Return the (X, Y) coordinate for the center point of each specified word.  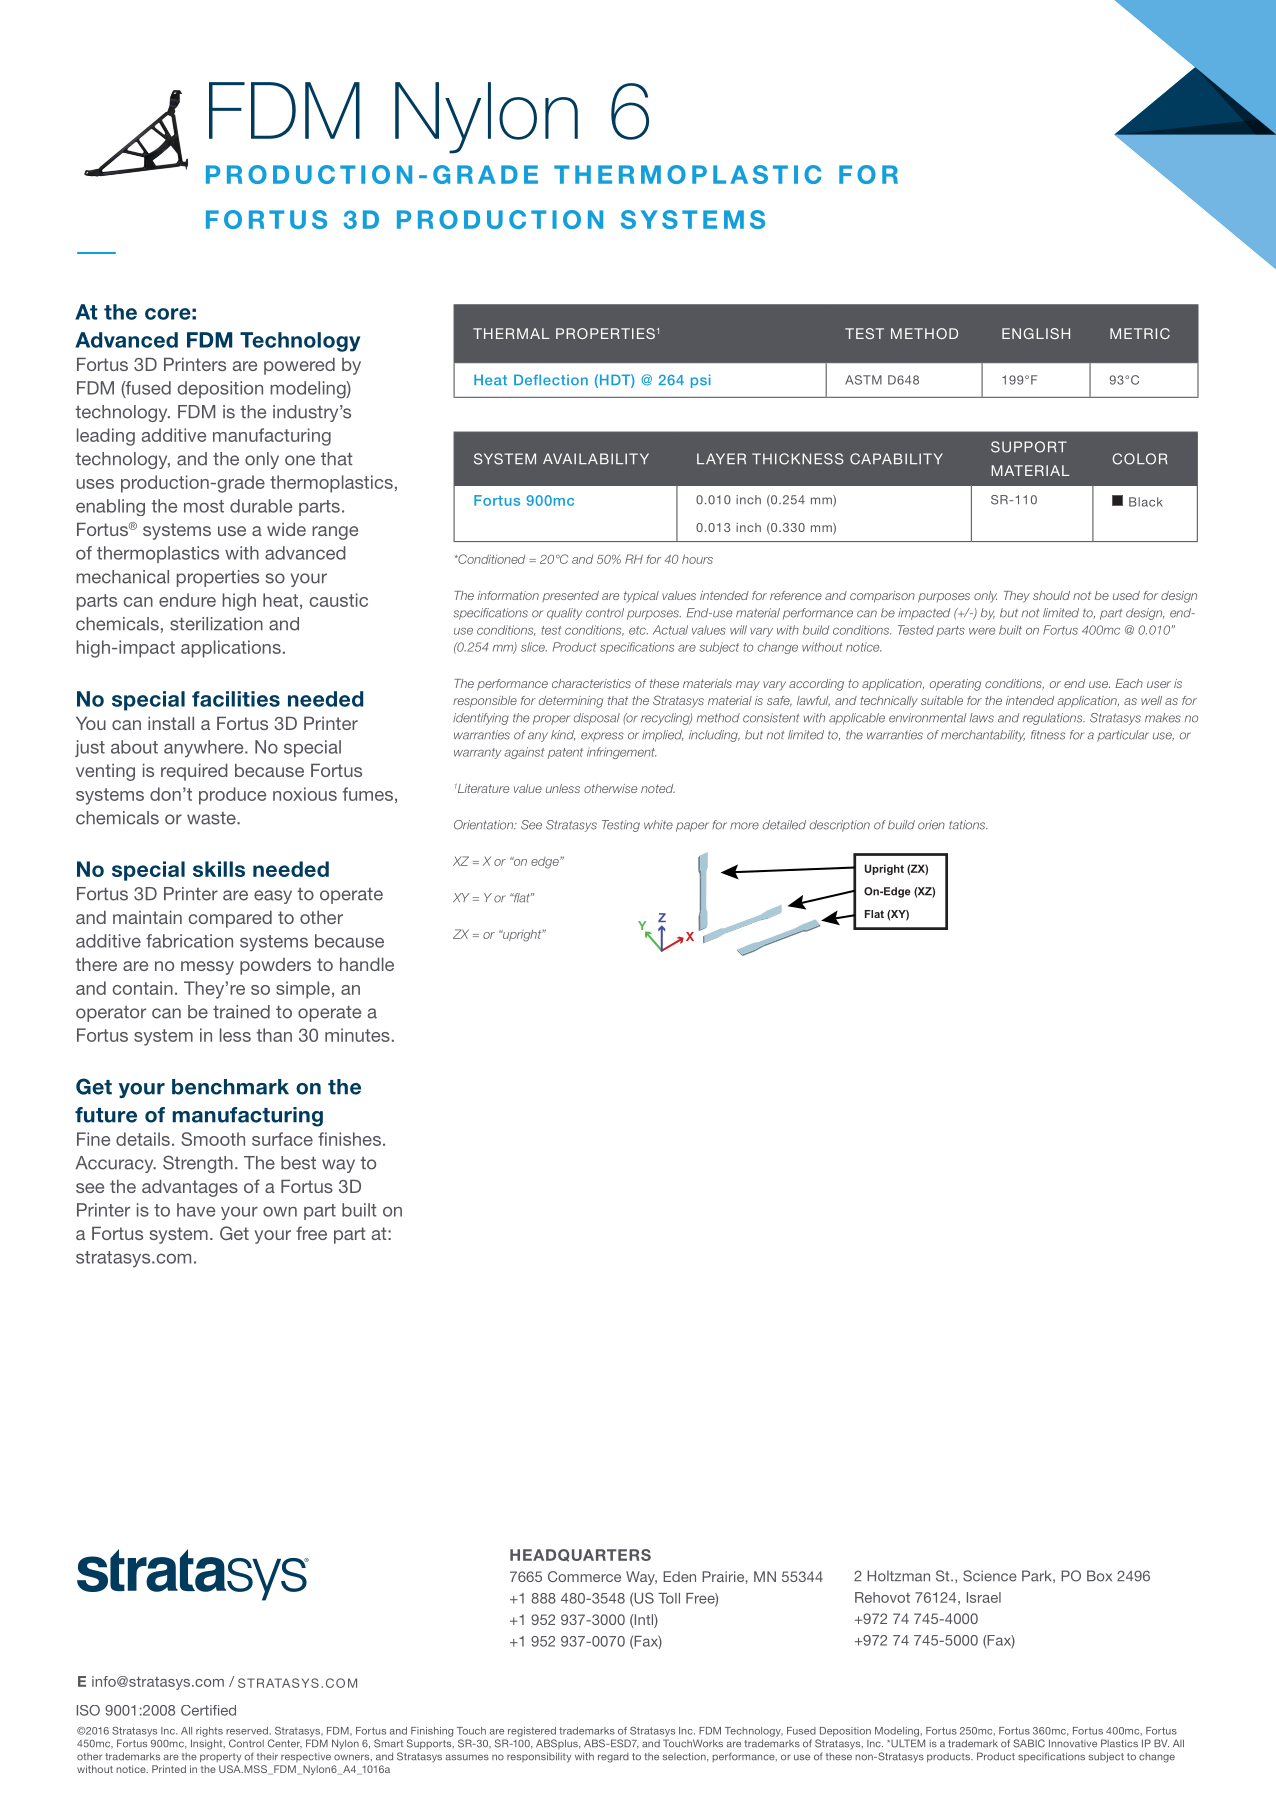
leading (106, 437)
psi (701, 381)
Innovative (1073, 1743)
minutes (357, 1035)
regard (613, 1758)
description (840, 826)
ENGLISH (1036, 333)
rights (209, 1732)
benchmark (230, 1087)
